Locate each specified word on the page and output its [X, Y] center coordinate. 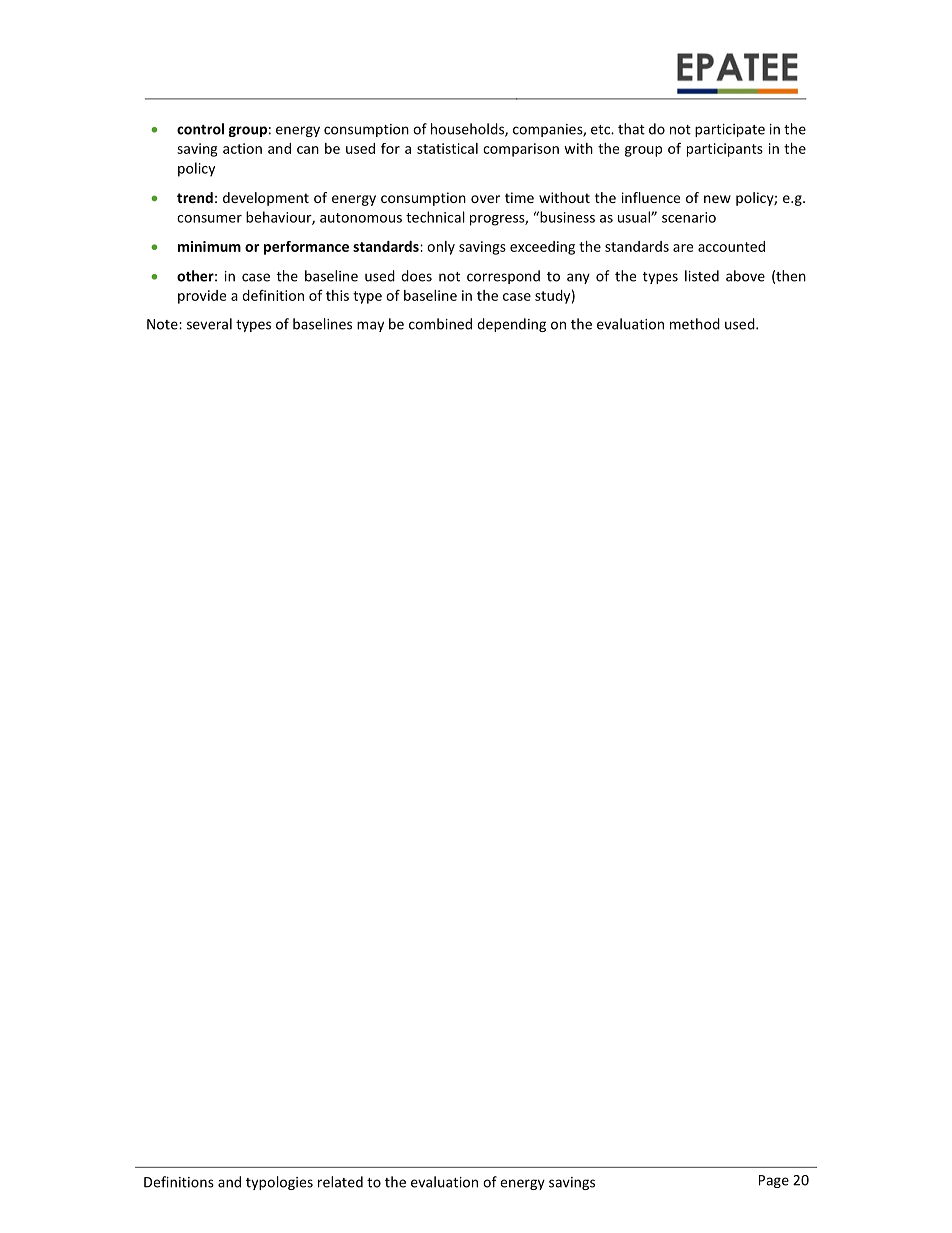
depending [511, 325]
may [370, 326]
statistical [447, 148]
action [242, 148]
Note [163, 324]
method [695, 324]
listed [702, 276]
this [337, 295]
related [340, 1182]
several [209, 324]
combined [440, 324]
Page [774, 1181]
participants [725, 150]
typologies [279, 1183]
